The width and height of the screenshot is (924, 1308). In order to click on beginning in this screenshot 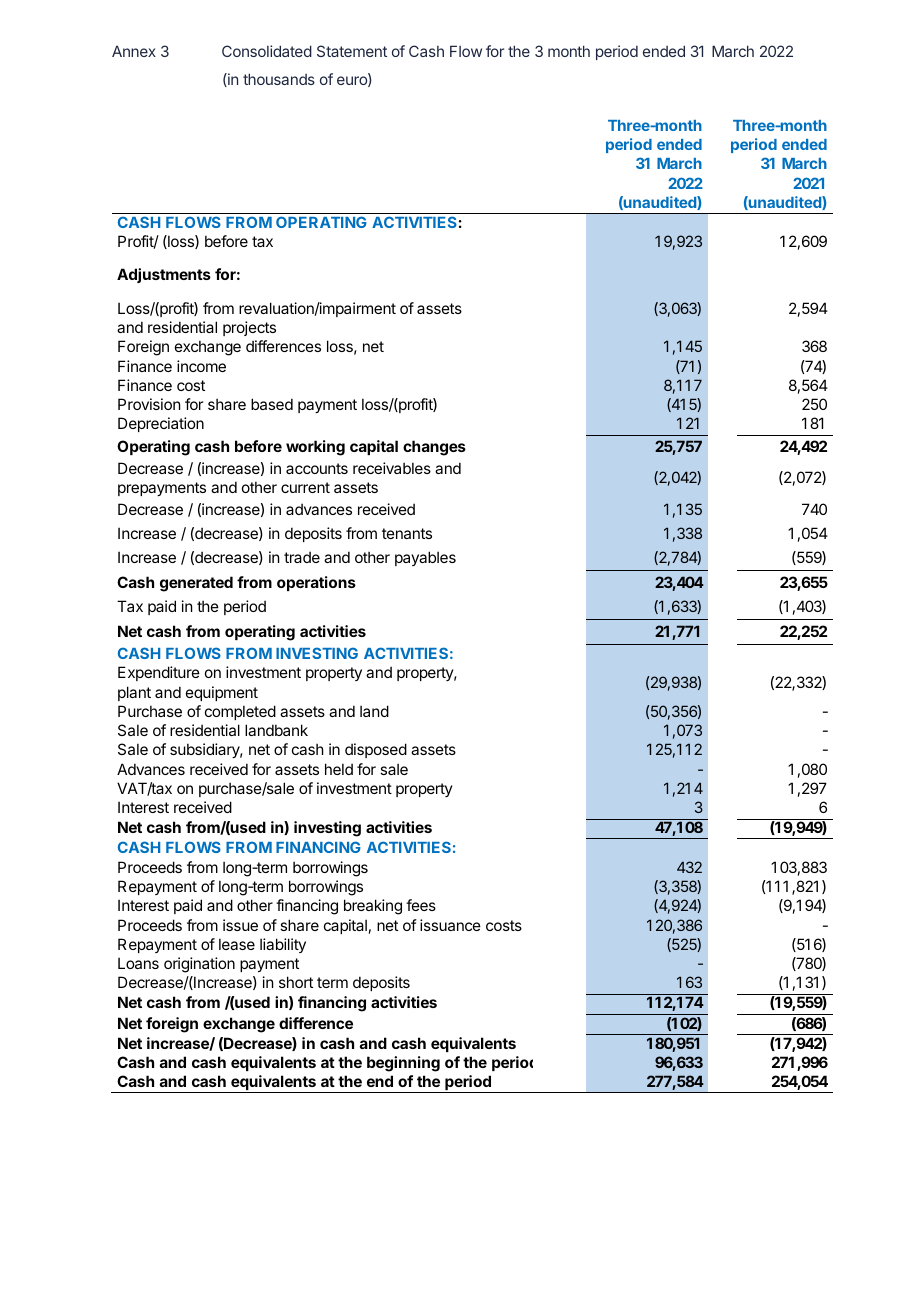, I will do `click(403, 1064)`.
